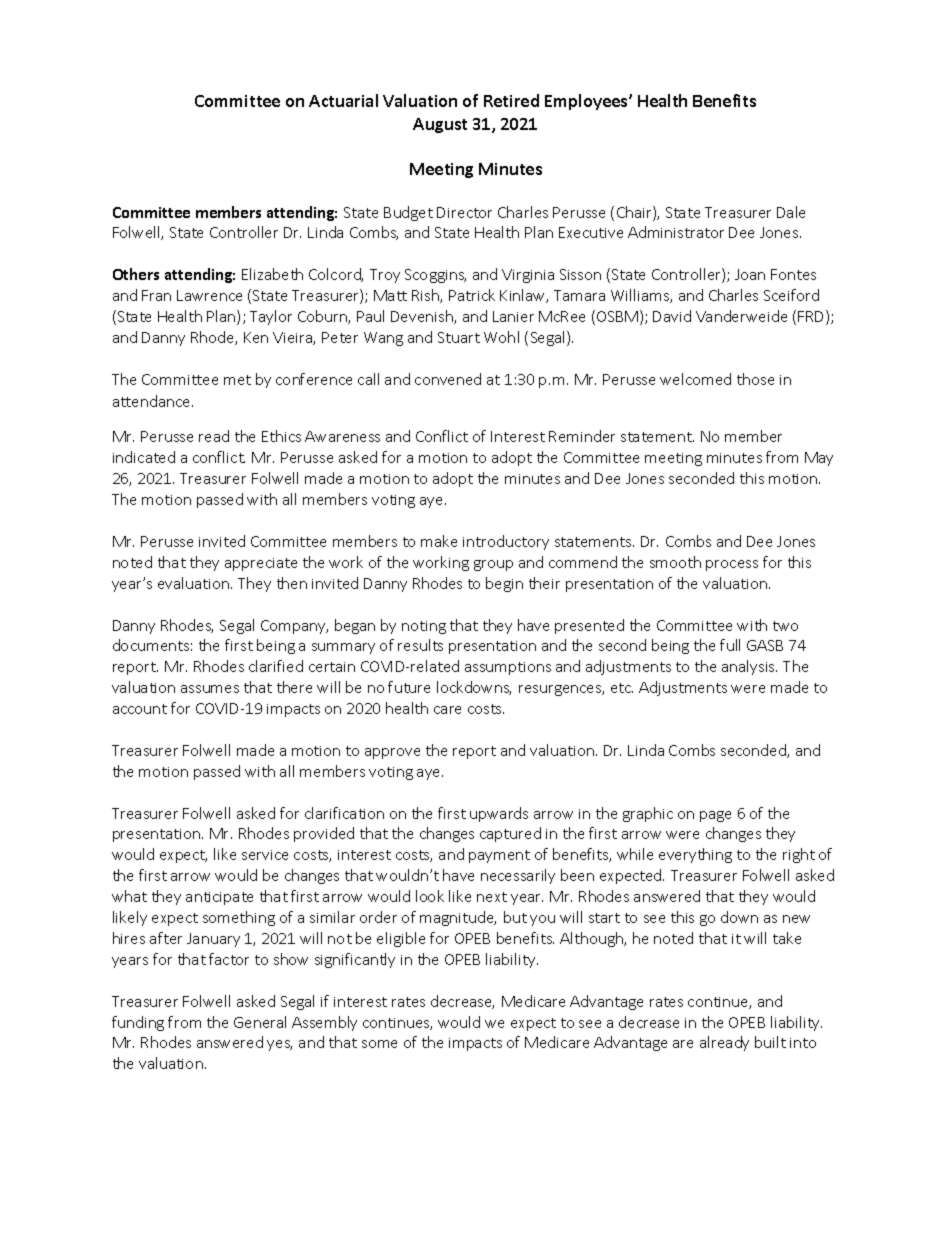  I want to click on group, so click(493, 565).
